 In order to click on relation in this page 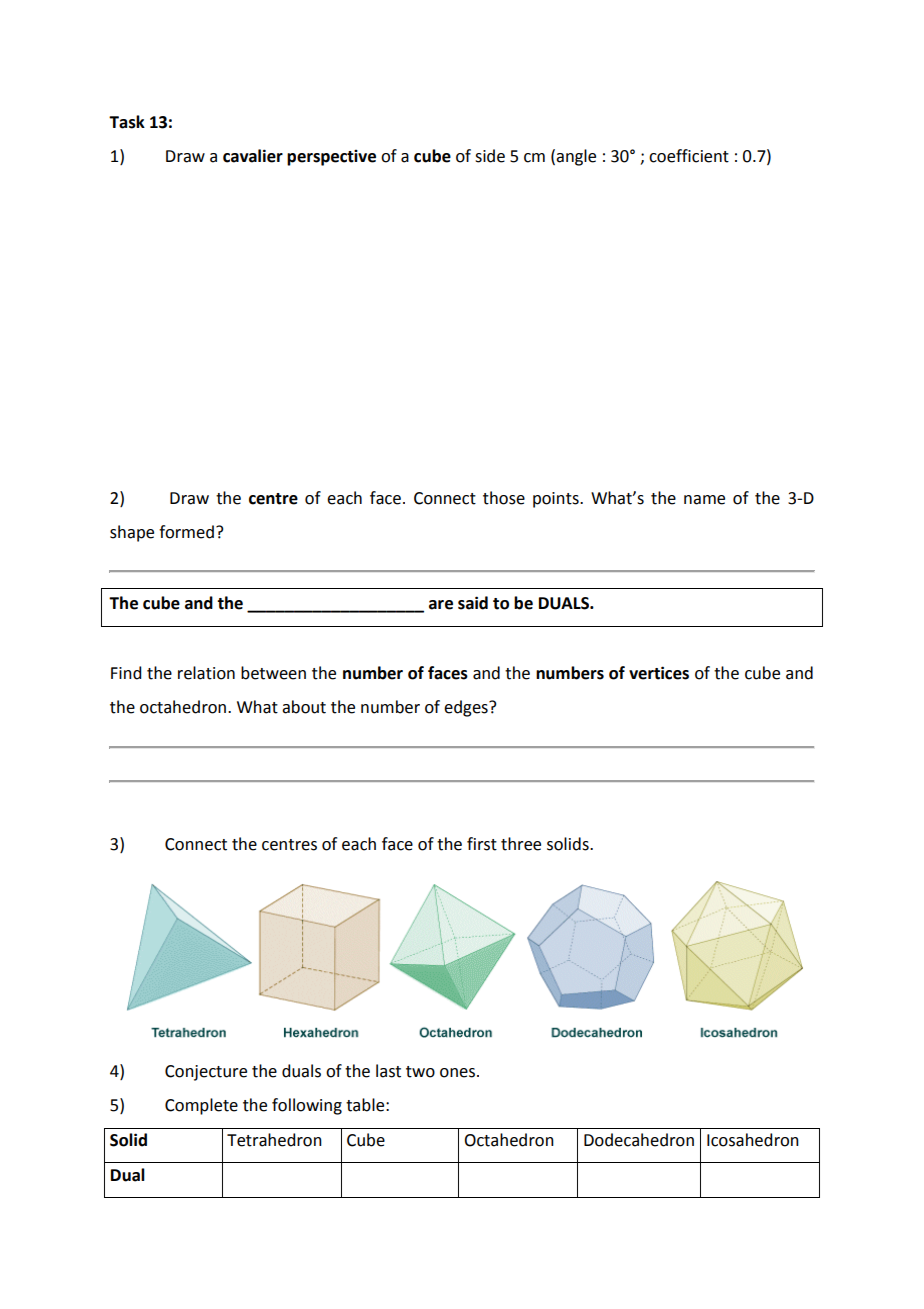, I will do `click(206, 673)`.
